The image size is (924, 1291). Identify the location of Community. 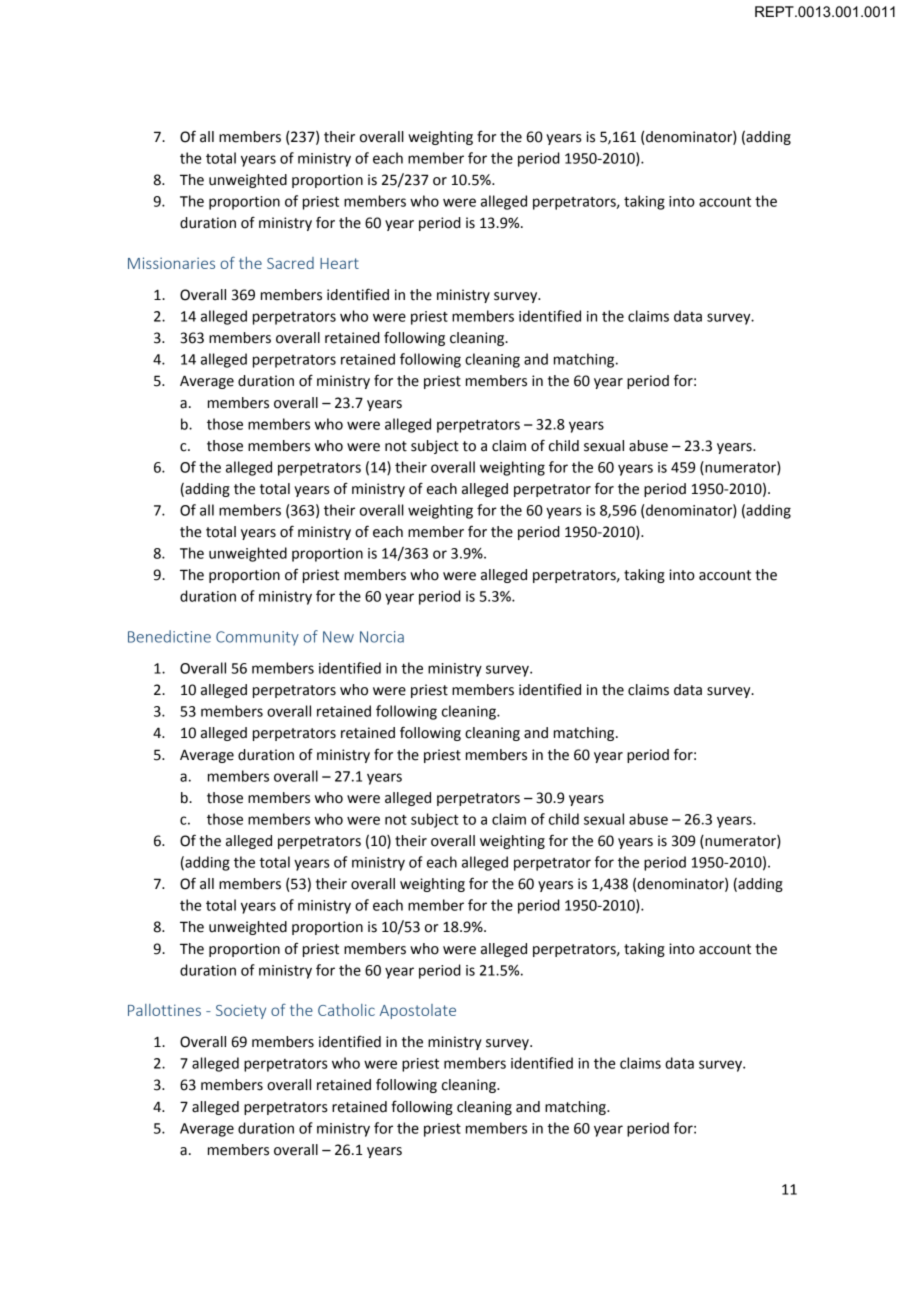
(257, 638).
